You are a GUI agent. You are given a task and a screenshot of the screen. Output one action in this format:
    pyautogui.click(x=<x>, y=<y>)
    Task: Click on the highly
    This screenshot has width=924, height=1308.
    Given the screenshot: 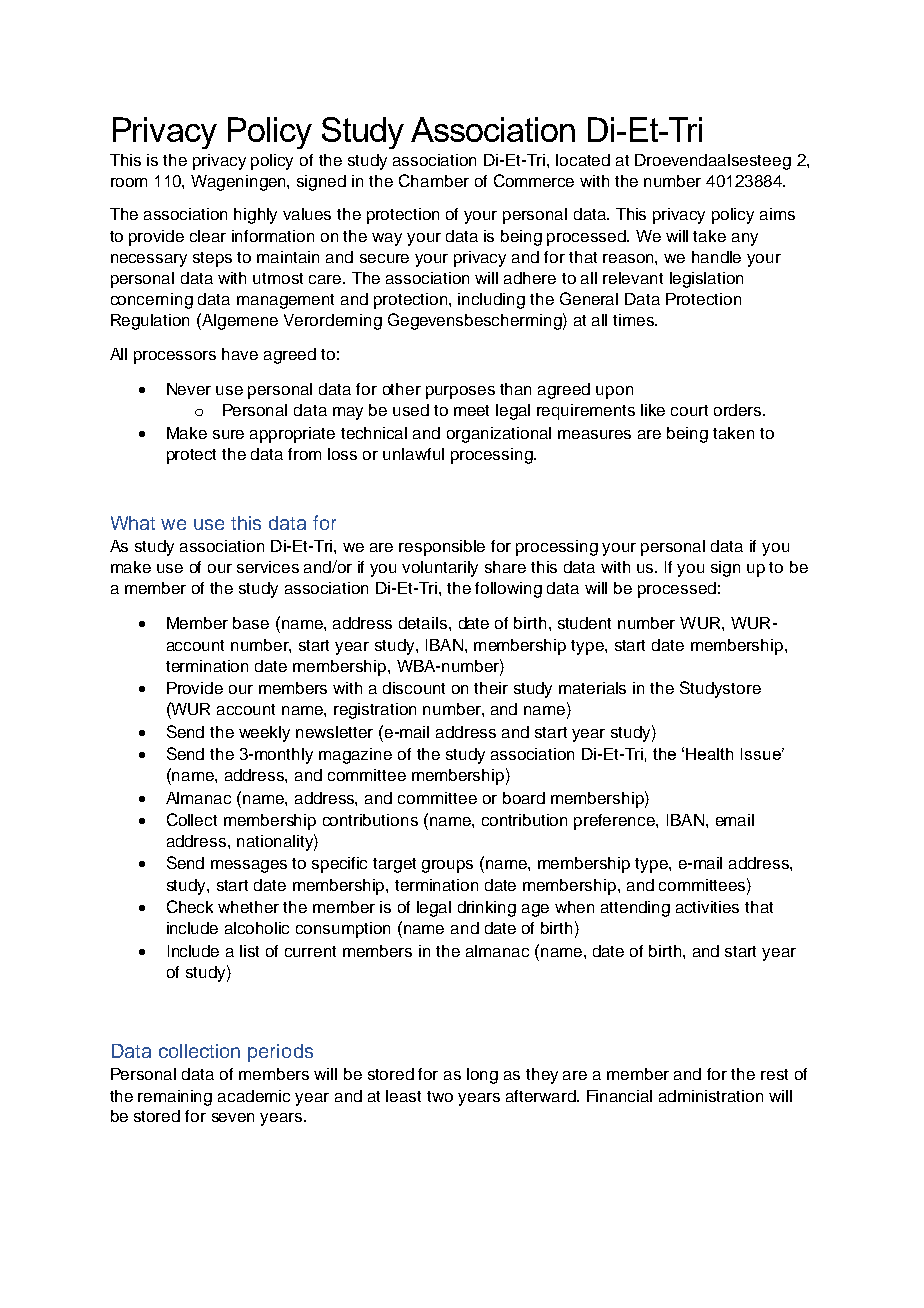 What is the action you would take?
    pyautogui.click(x=255, y=216)
